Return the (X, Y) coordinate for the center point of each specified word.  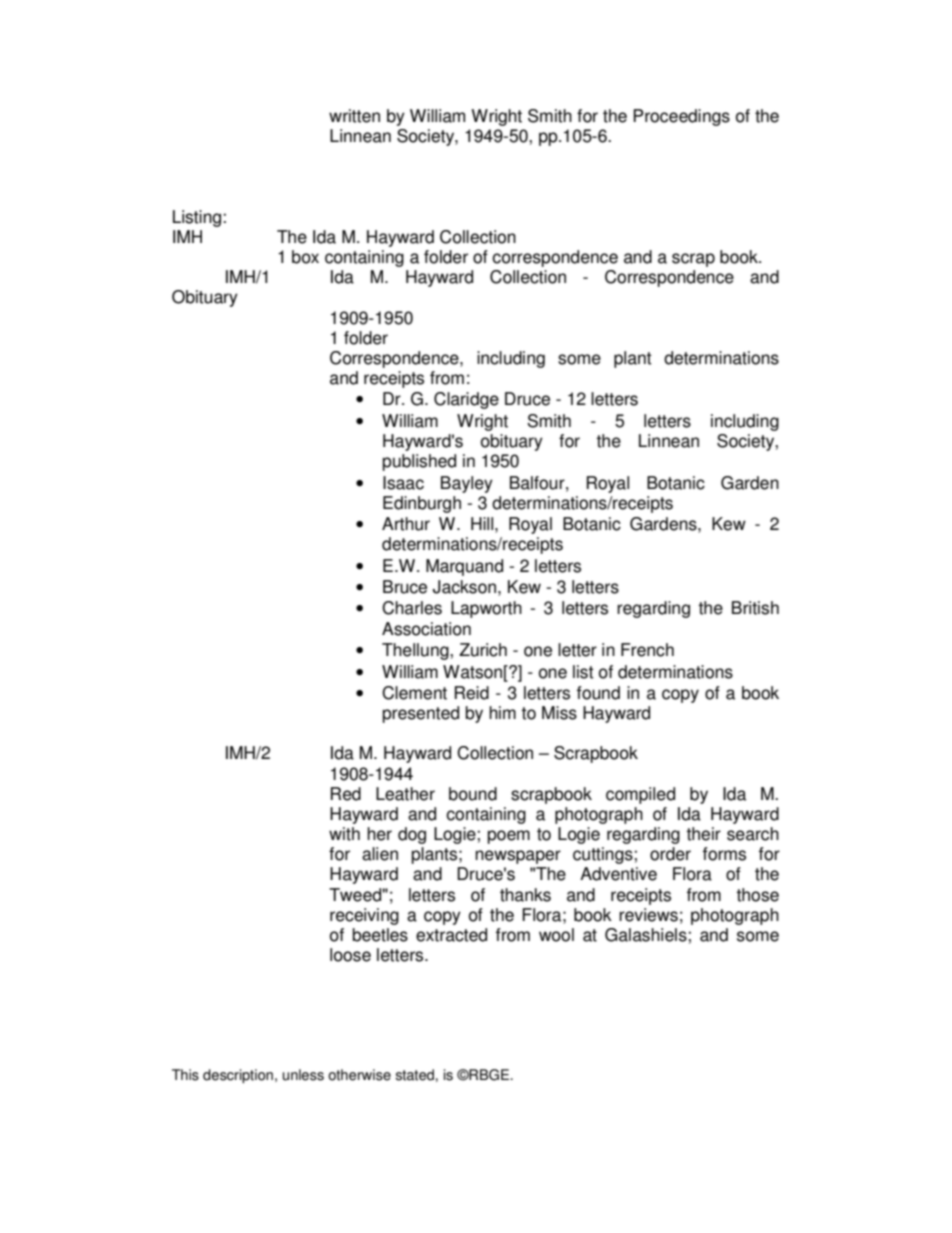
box (305, 257)
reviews (648, 915)
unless (303, 1075)
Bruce (405, 587)
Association (426, 629)
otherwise (359, 1075)
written (354, 116)
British (755, 608)
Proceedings (681, 117)
